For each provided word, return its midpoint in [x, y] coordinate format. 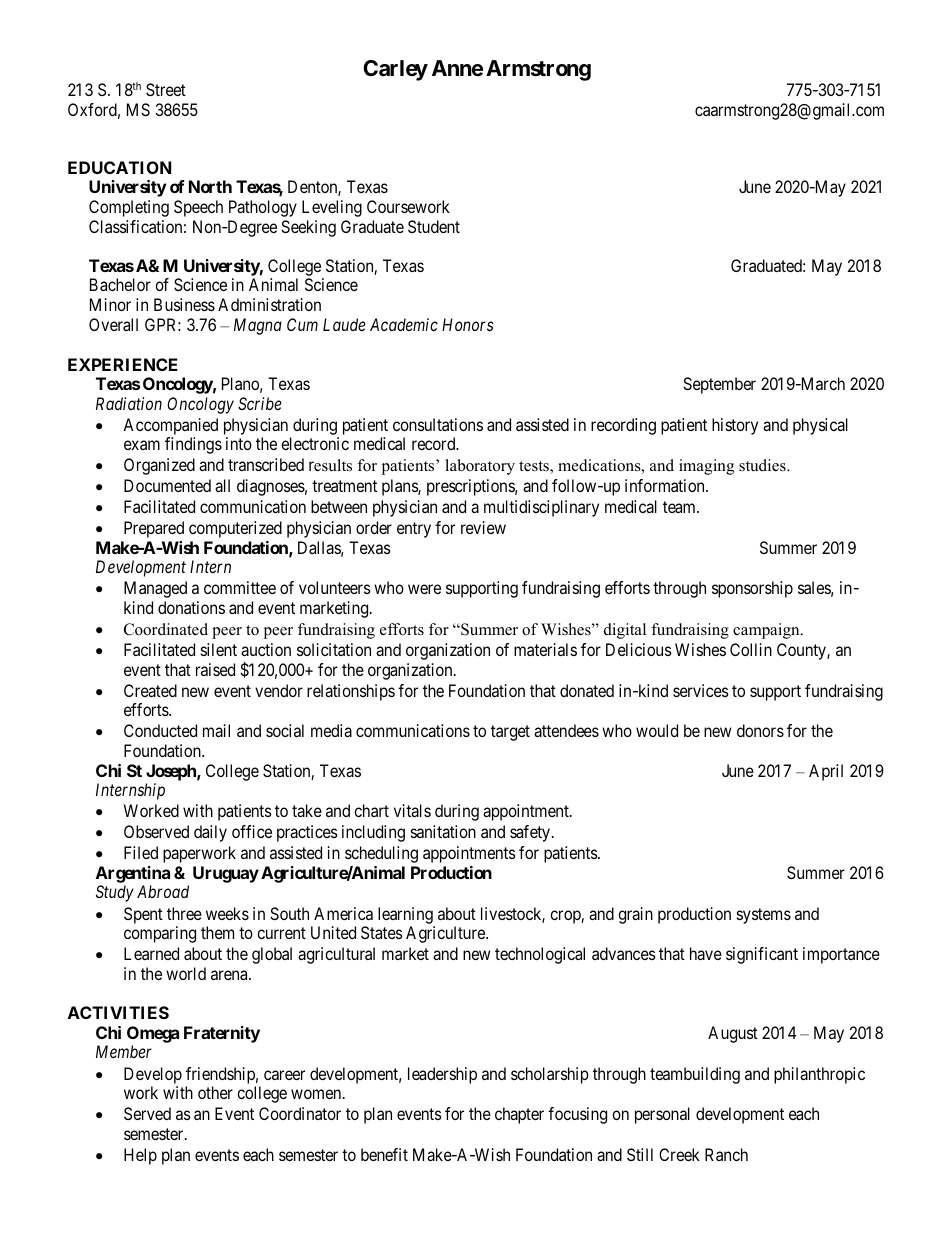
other [215, 1092]
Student [434, 226]
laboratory [480, 467]
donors [760, 730]
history [735, 426]
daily [210, 833]
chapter [519, 1115]
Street [166, 89]
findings [193, 445]
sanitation [443, 831]
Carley [395, 70]
